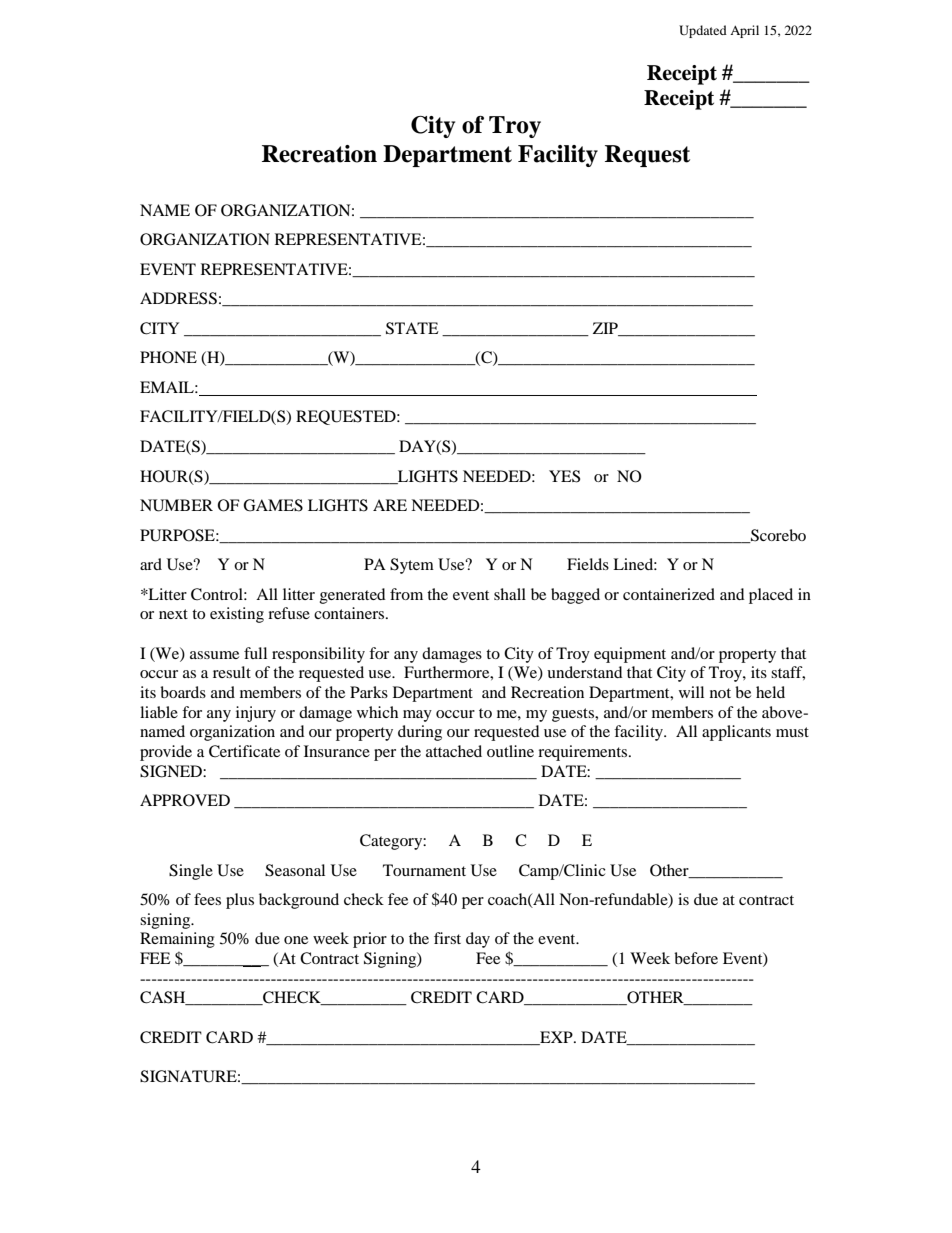  What do you see at coordinates (255, 653) in the screenshot?
I see `full` at bounding box center [255, 653].
